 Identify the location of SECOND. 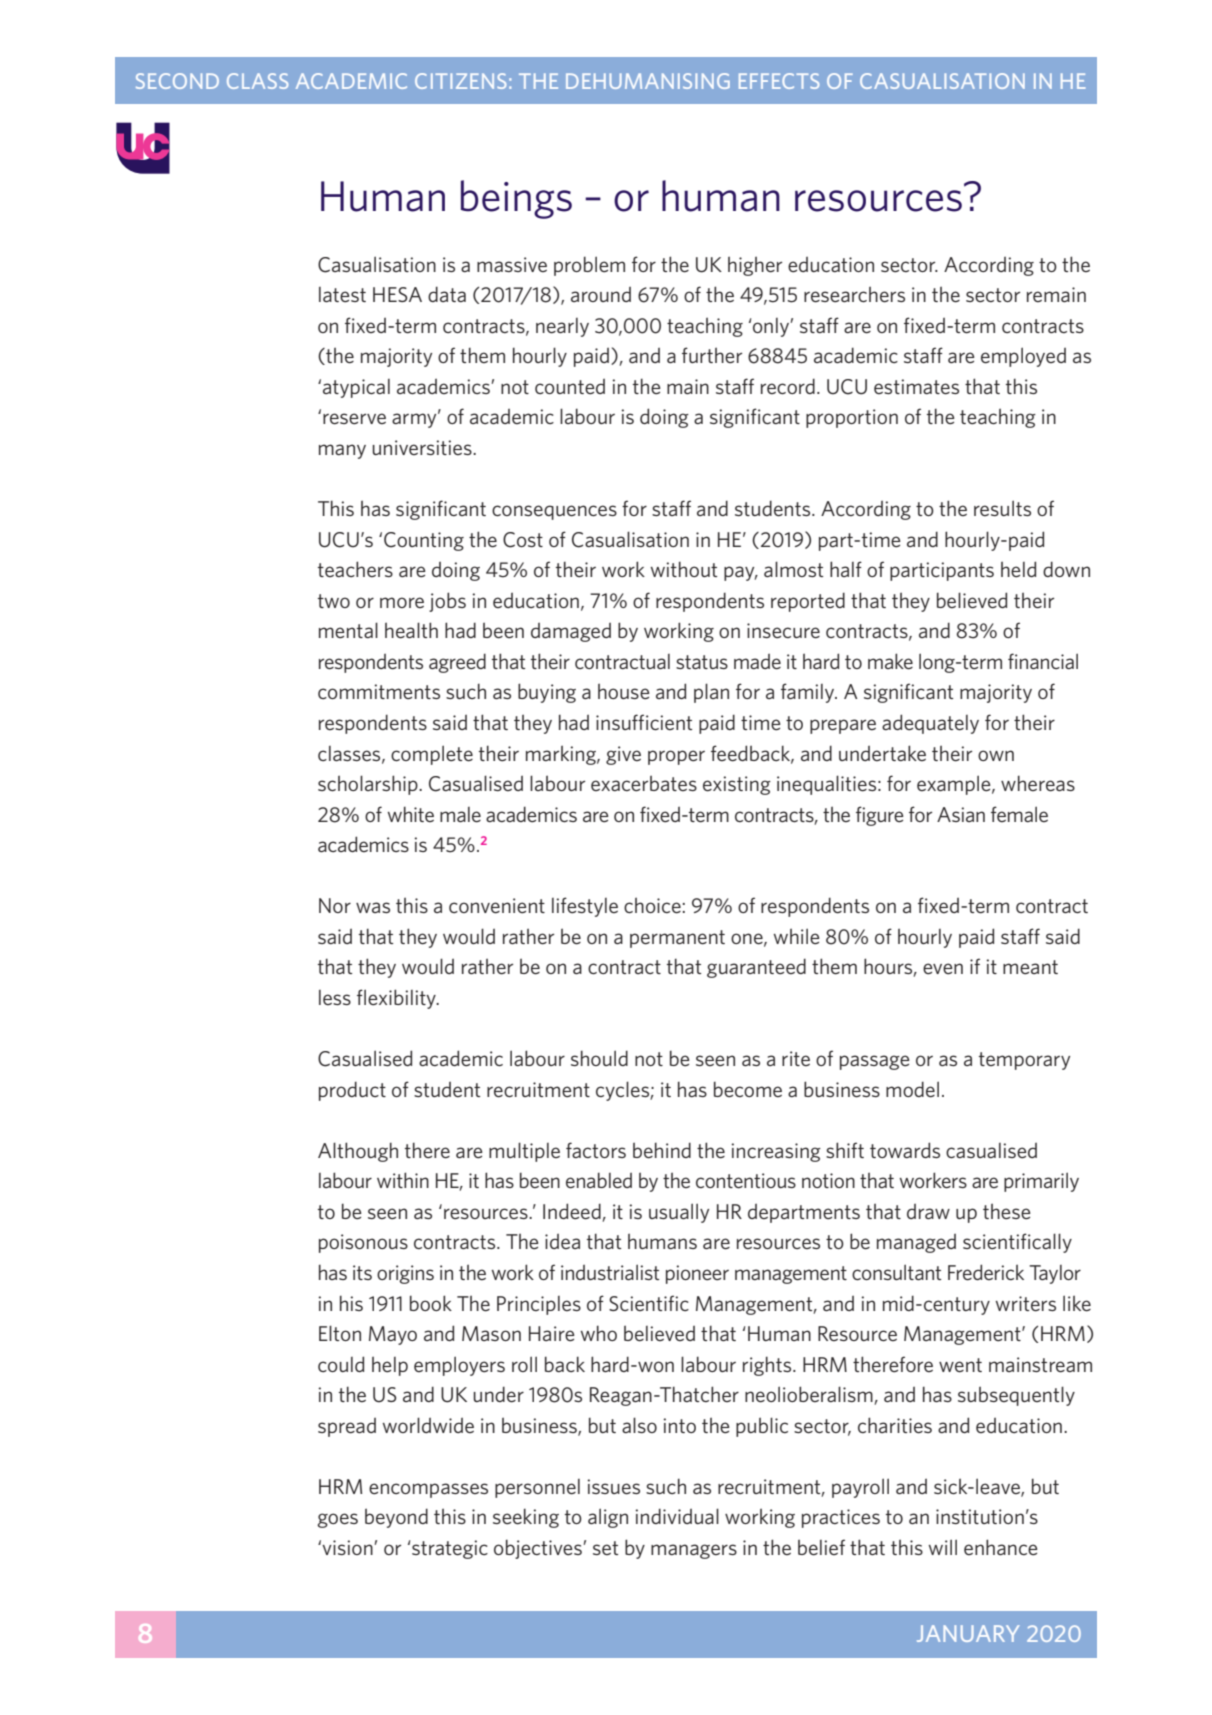
(177, 81).
